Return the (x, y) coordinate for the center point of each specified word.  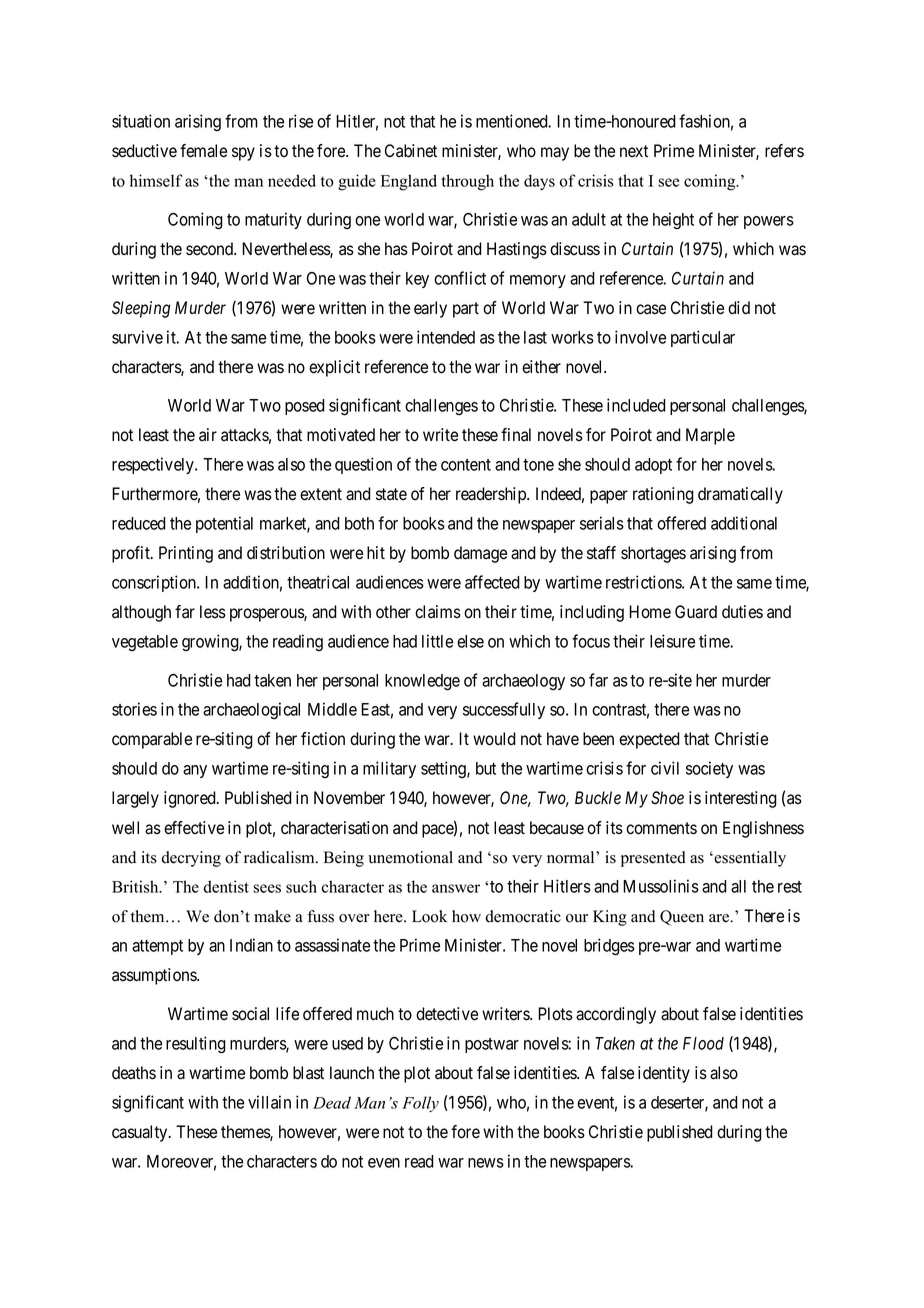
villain (269, 1102)
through (467, 182)
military (389, 769)
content (466, 465)
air (208, 434)
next (634, 151)
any (195, 771)
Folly (420, 1104)
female (203, 151)
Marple (710, 436)
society (709, 769)
